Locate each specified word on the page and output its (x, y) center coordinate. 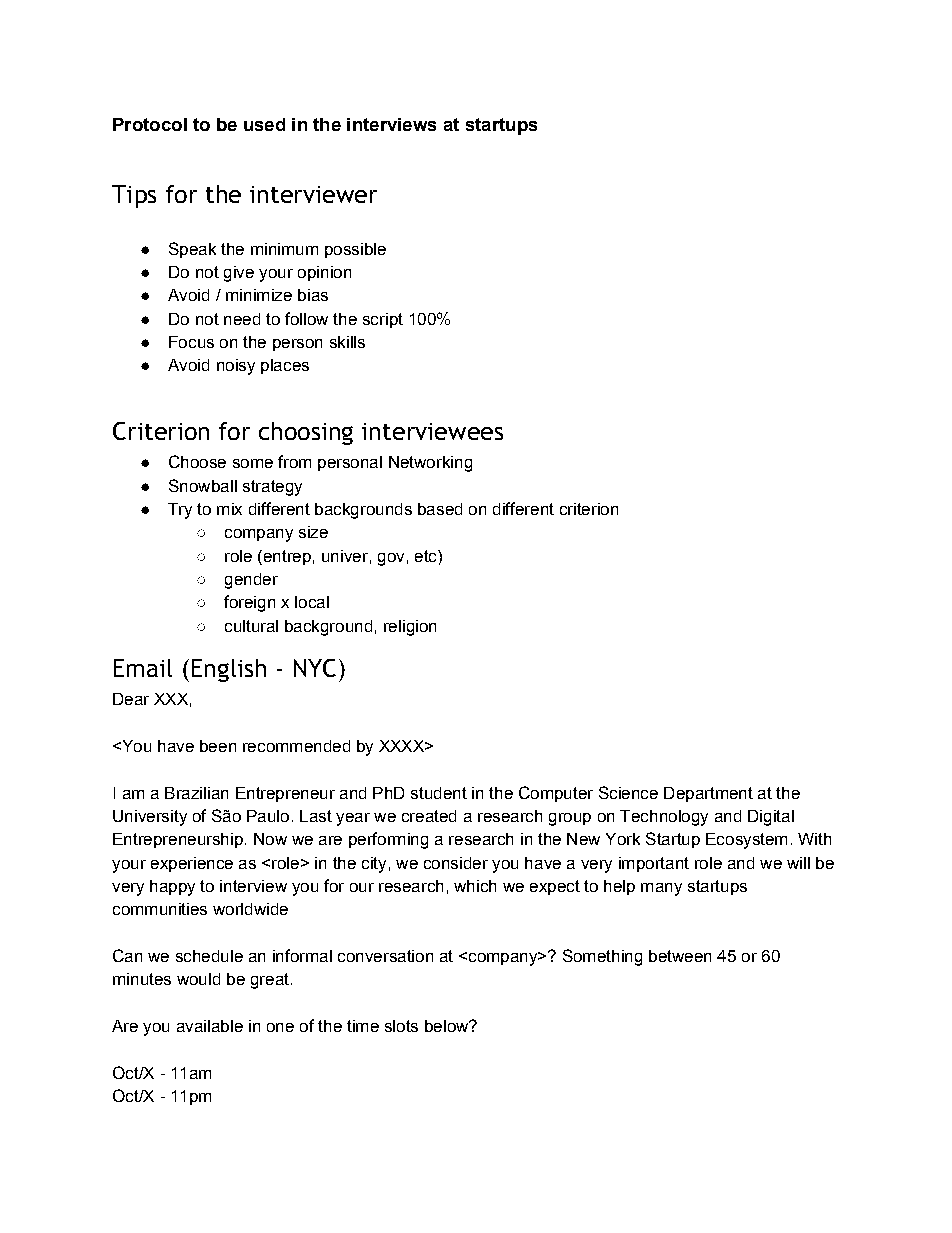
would (198, 979)
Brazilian (196, 793)
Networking (430, 464)
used (264, 124)
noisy (236, 367)
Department (708, 794)
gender (251, 581)
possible (355, 250)
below (448, 1026)
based (440, 509)
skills (347, 342)
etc (427, 556)
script (383, 320)
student (439, 793)
